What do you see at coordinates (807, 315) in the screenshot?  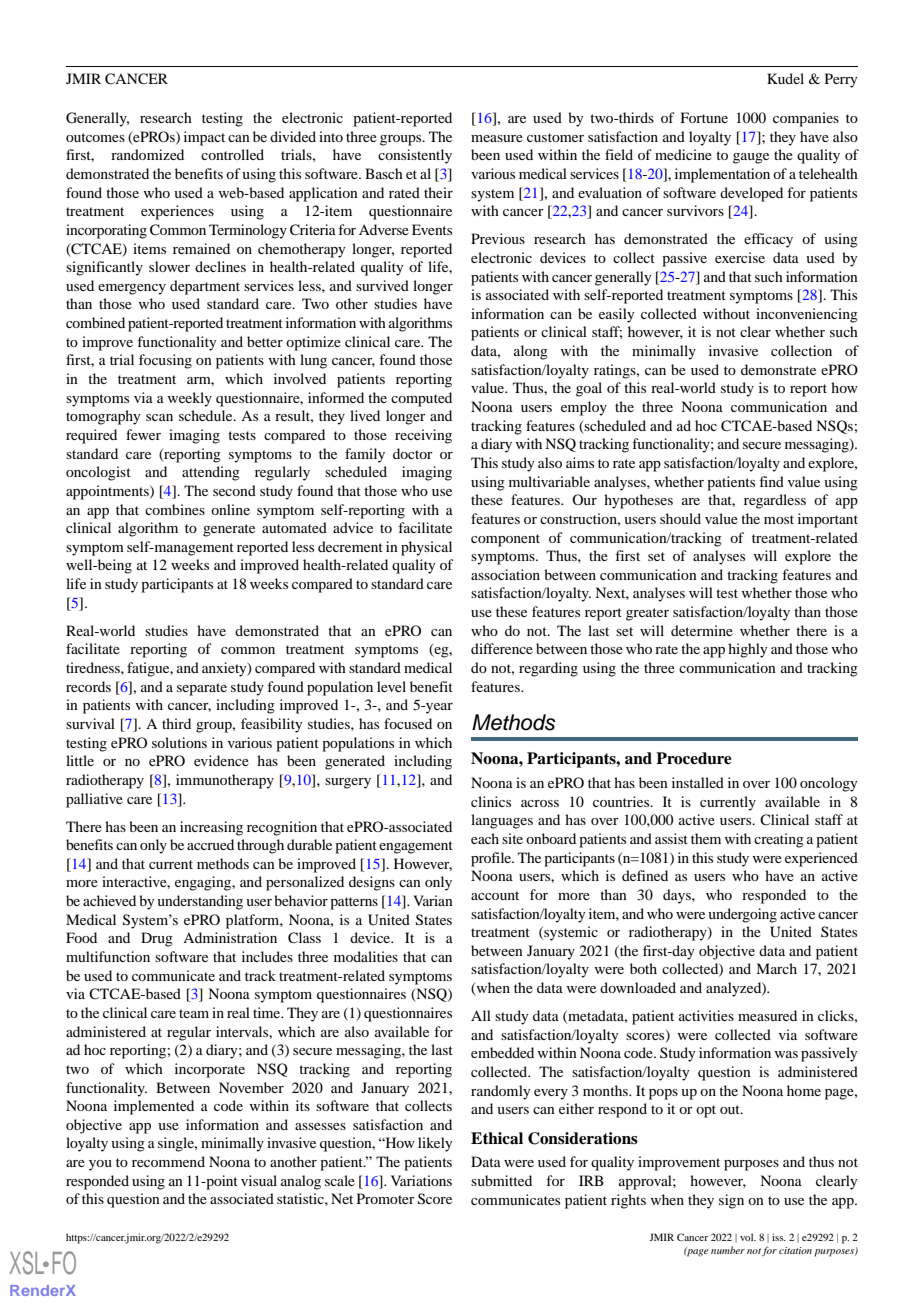 I see `inconveniencing` at bounding box center [807, 315].
